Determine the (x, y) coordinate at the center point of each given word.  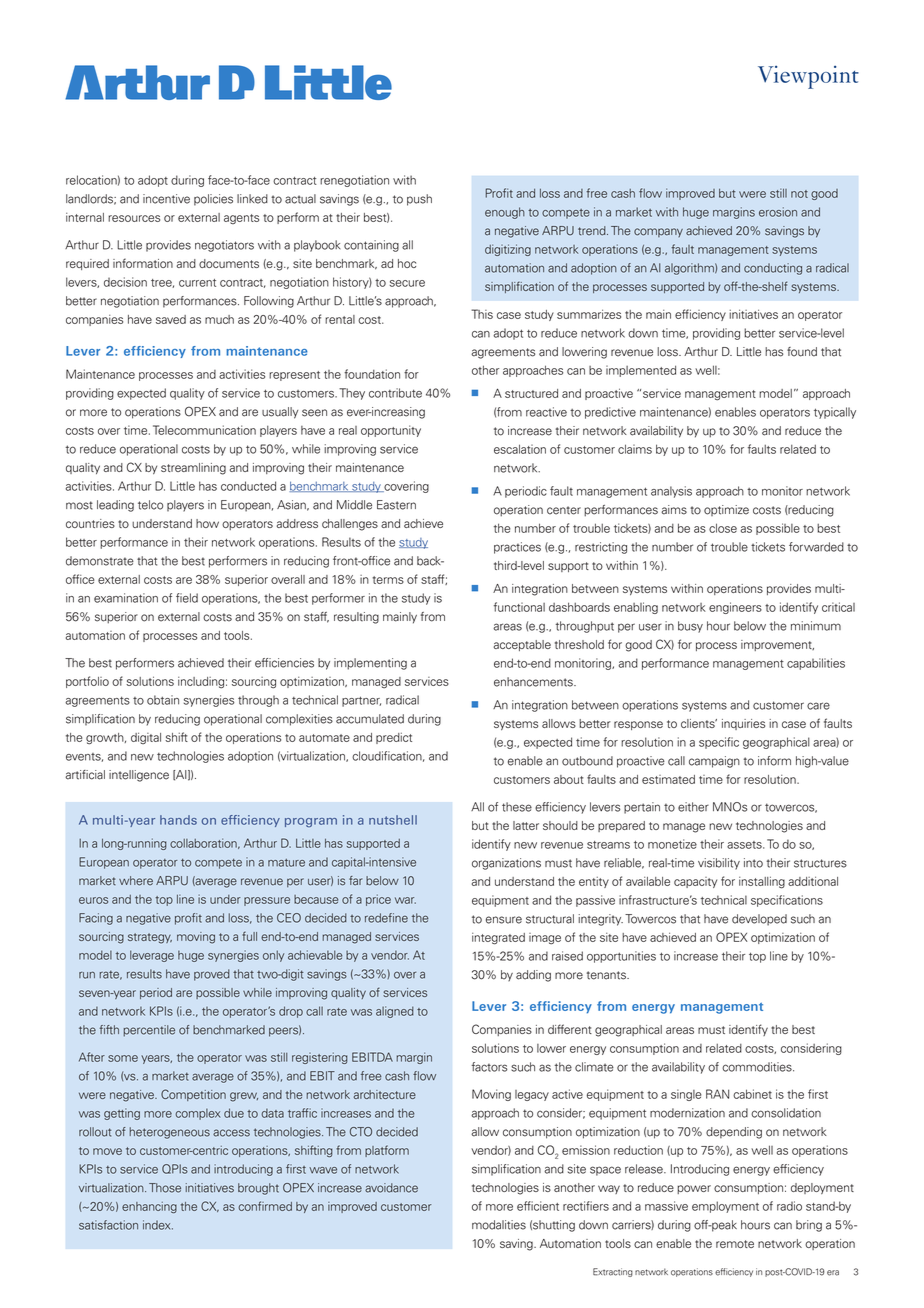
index (158, 1225)
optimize (726, 510)
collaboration (204, 843)
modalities (499, 1225)
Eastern (396, 505)
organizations (506, 864)
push (419, 200)
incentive (166, 199)
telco (150, 505)
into (753, 863)
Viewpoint (808, 77)
